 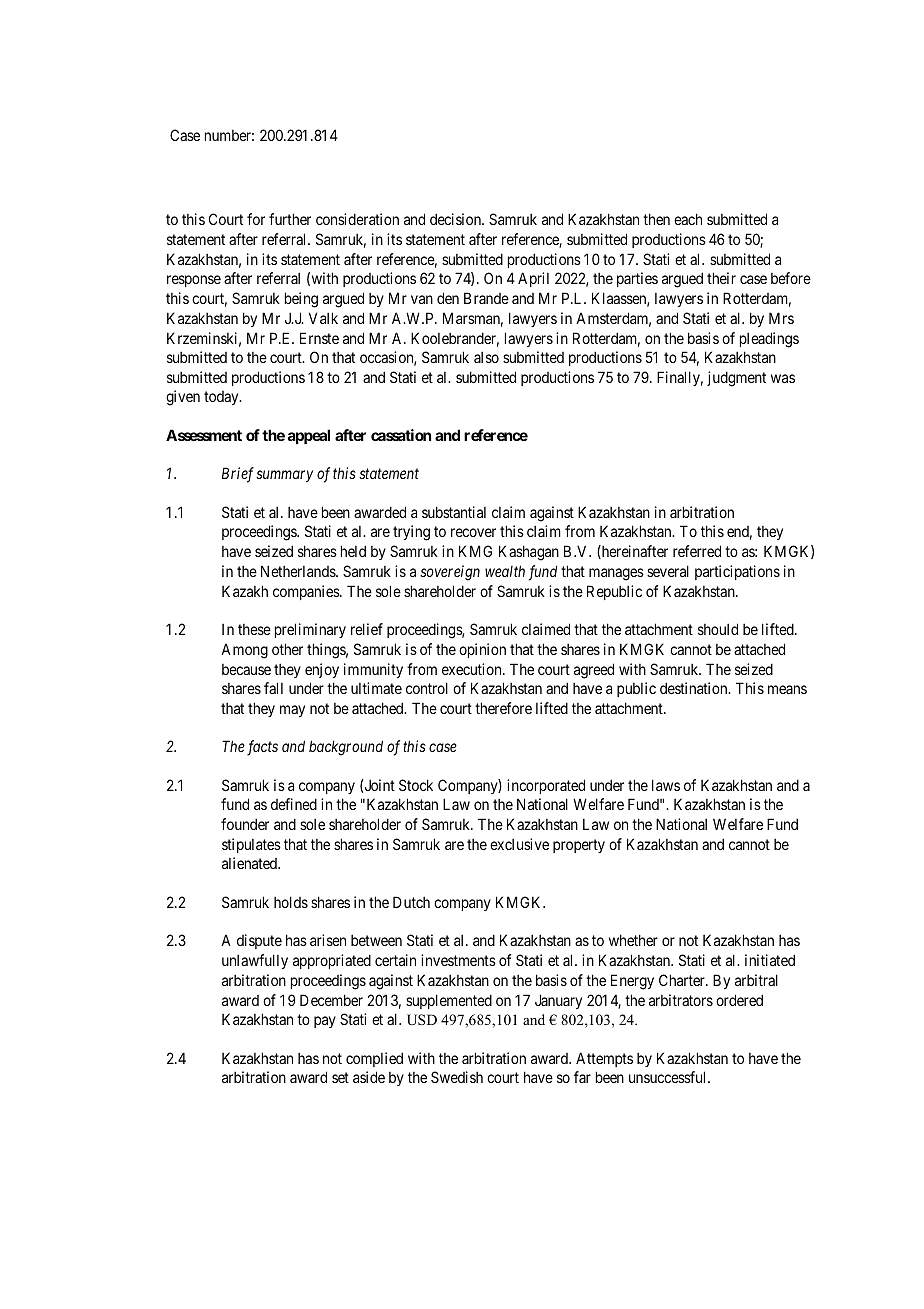 What do you see at coordinates (456, 219) in the screenshot?
I see `decision` at bounding box center [456, 219].
